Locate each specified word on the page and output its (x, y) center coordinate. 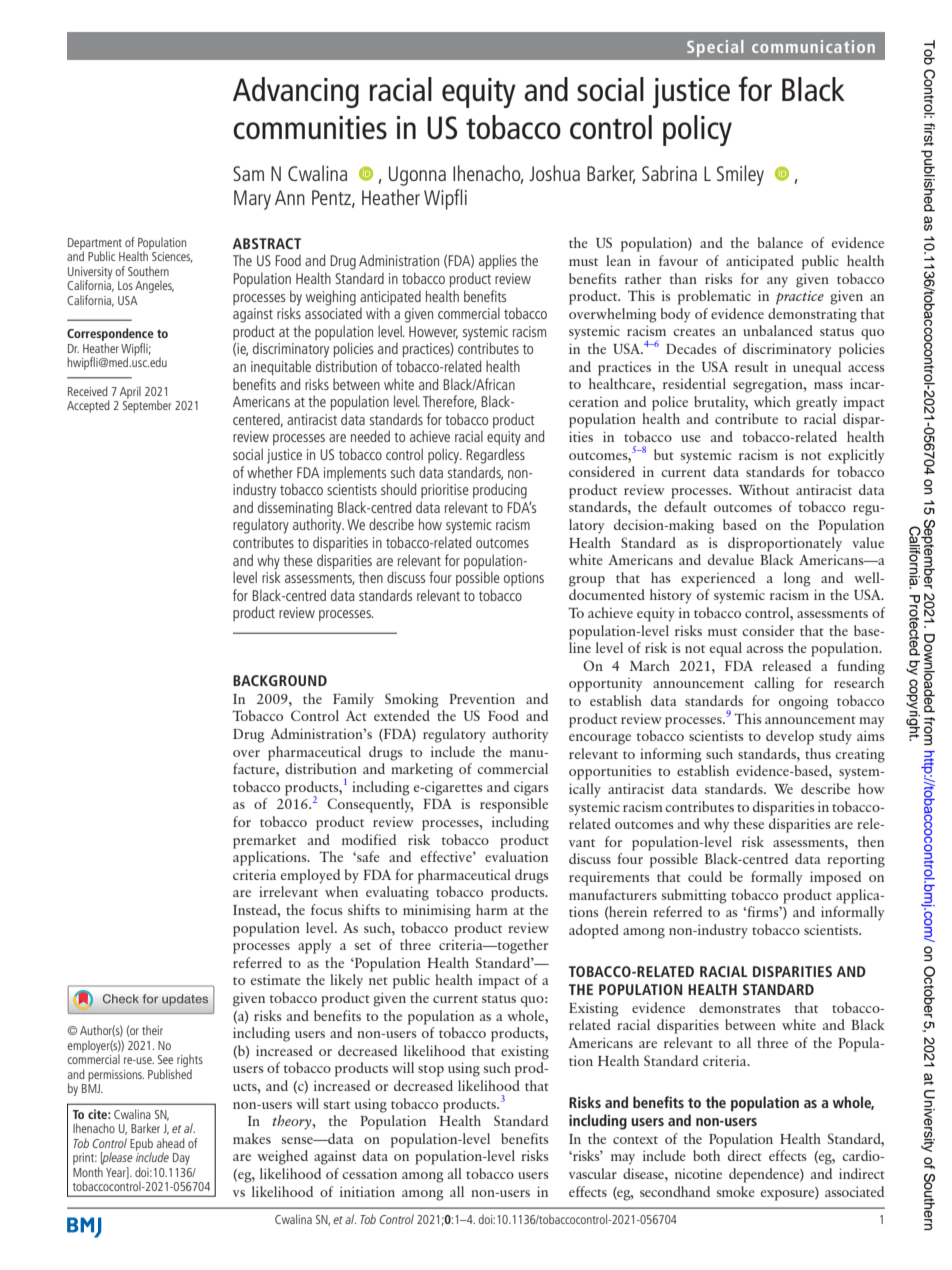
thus (818, 753)
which (772, 401)
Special (715, 48)
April (130, 392)
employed (310, 876)
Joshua (554, 173)
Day (181, 1159)
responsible (514, 805)
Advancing (296, 92)
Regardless (495, 456)
